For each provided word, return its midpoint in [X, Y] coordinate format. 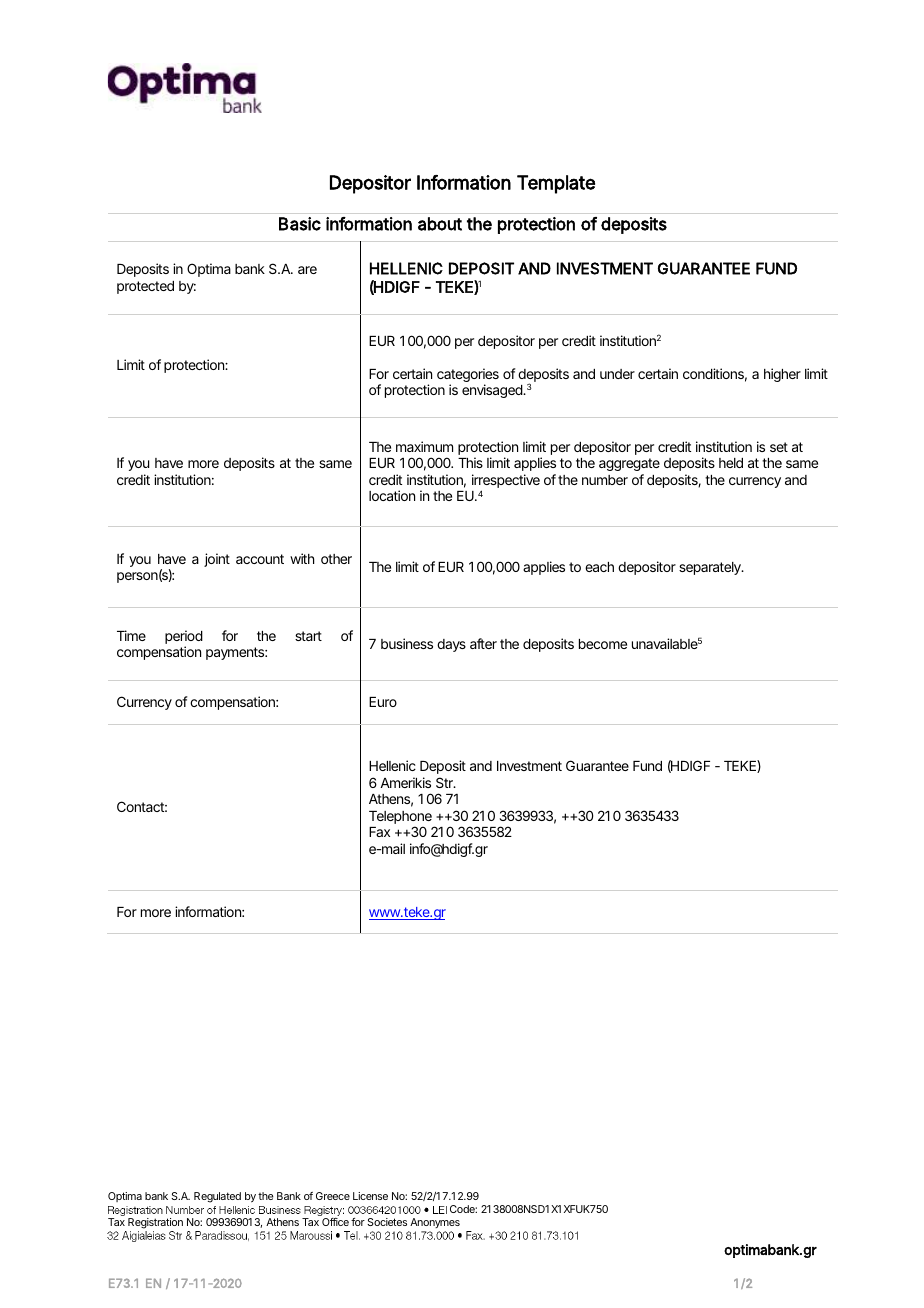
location [392, 495]
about [440, 224]
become [603, 644]
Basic [300, 224]
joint [217, 560]
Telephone [400, 819]
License [370, 1196]
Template [556, 184]
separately [711, 568]
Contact [142, 806]
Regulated [217, 1197]
